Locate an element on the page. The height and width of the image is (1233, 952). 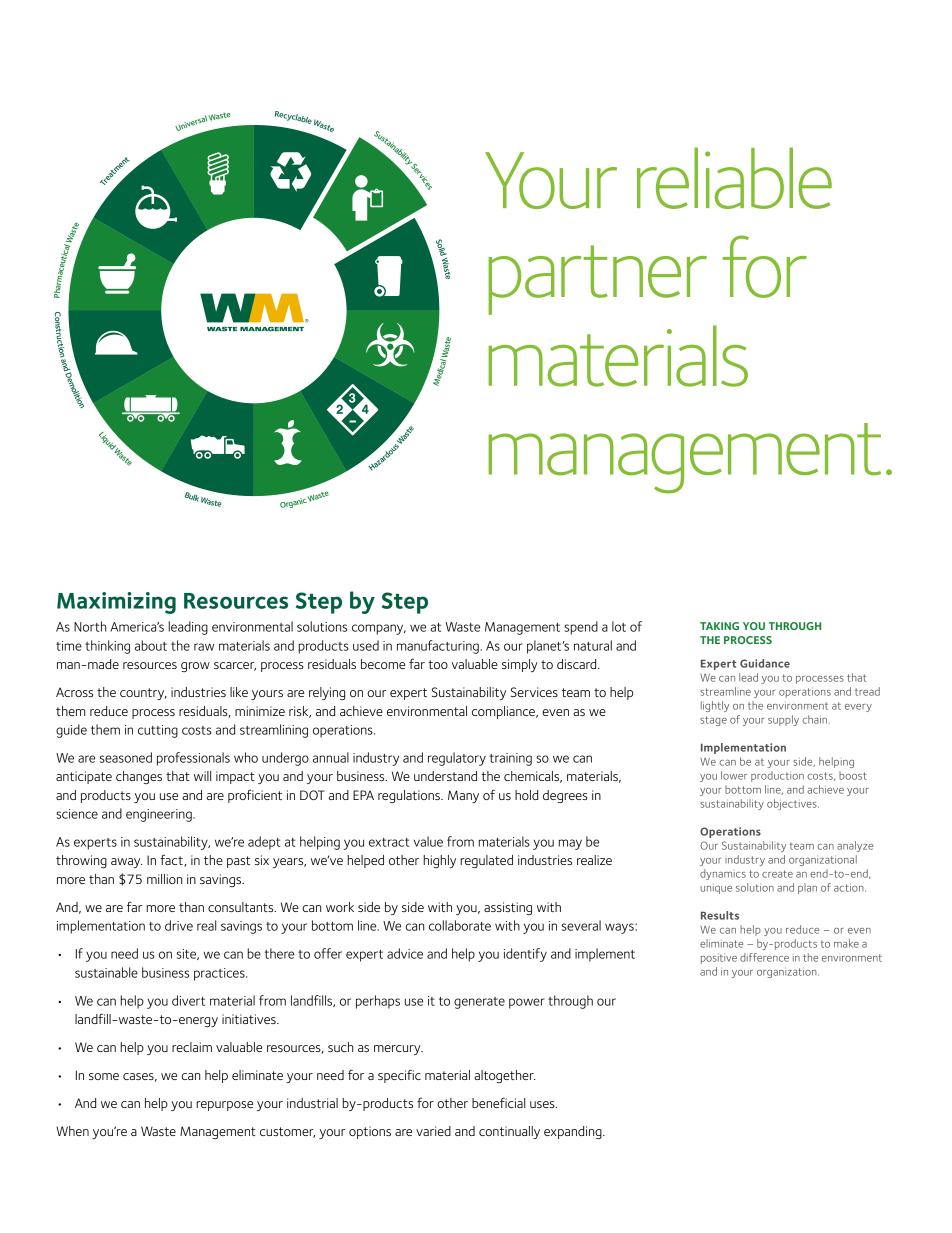
Taking is located at coordinates (719, 626).
